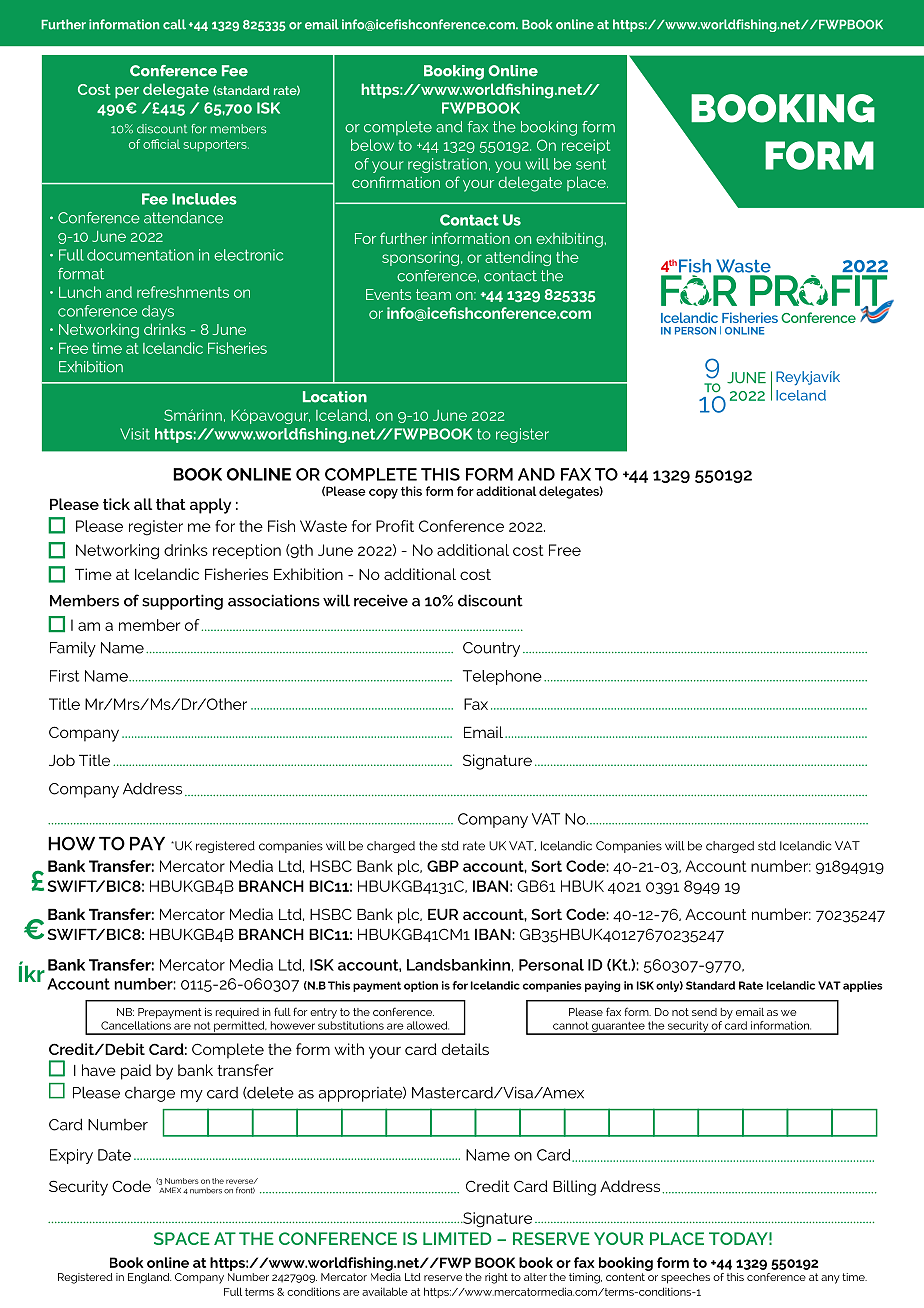 The image size is (924, 1308). I want to click on SPACE, so click(182, 1238).
